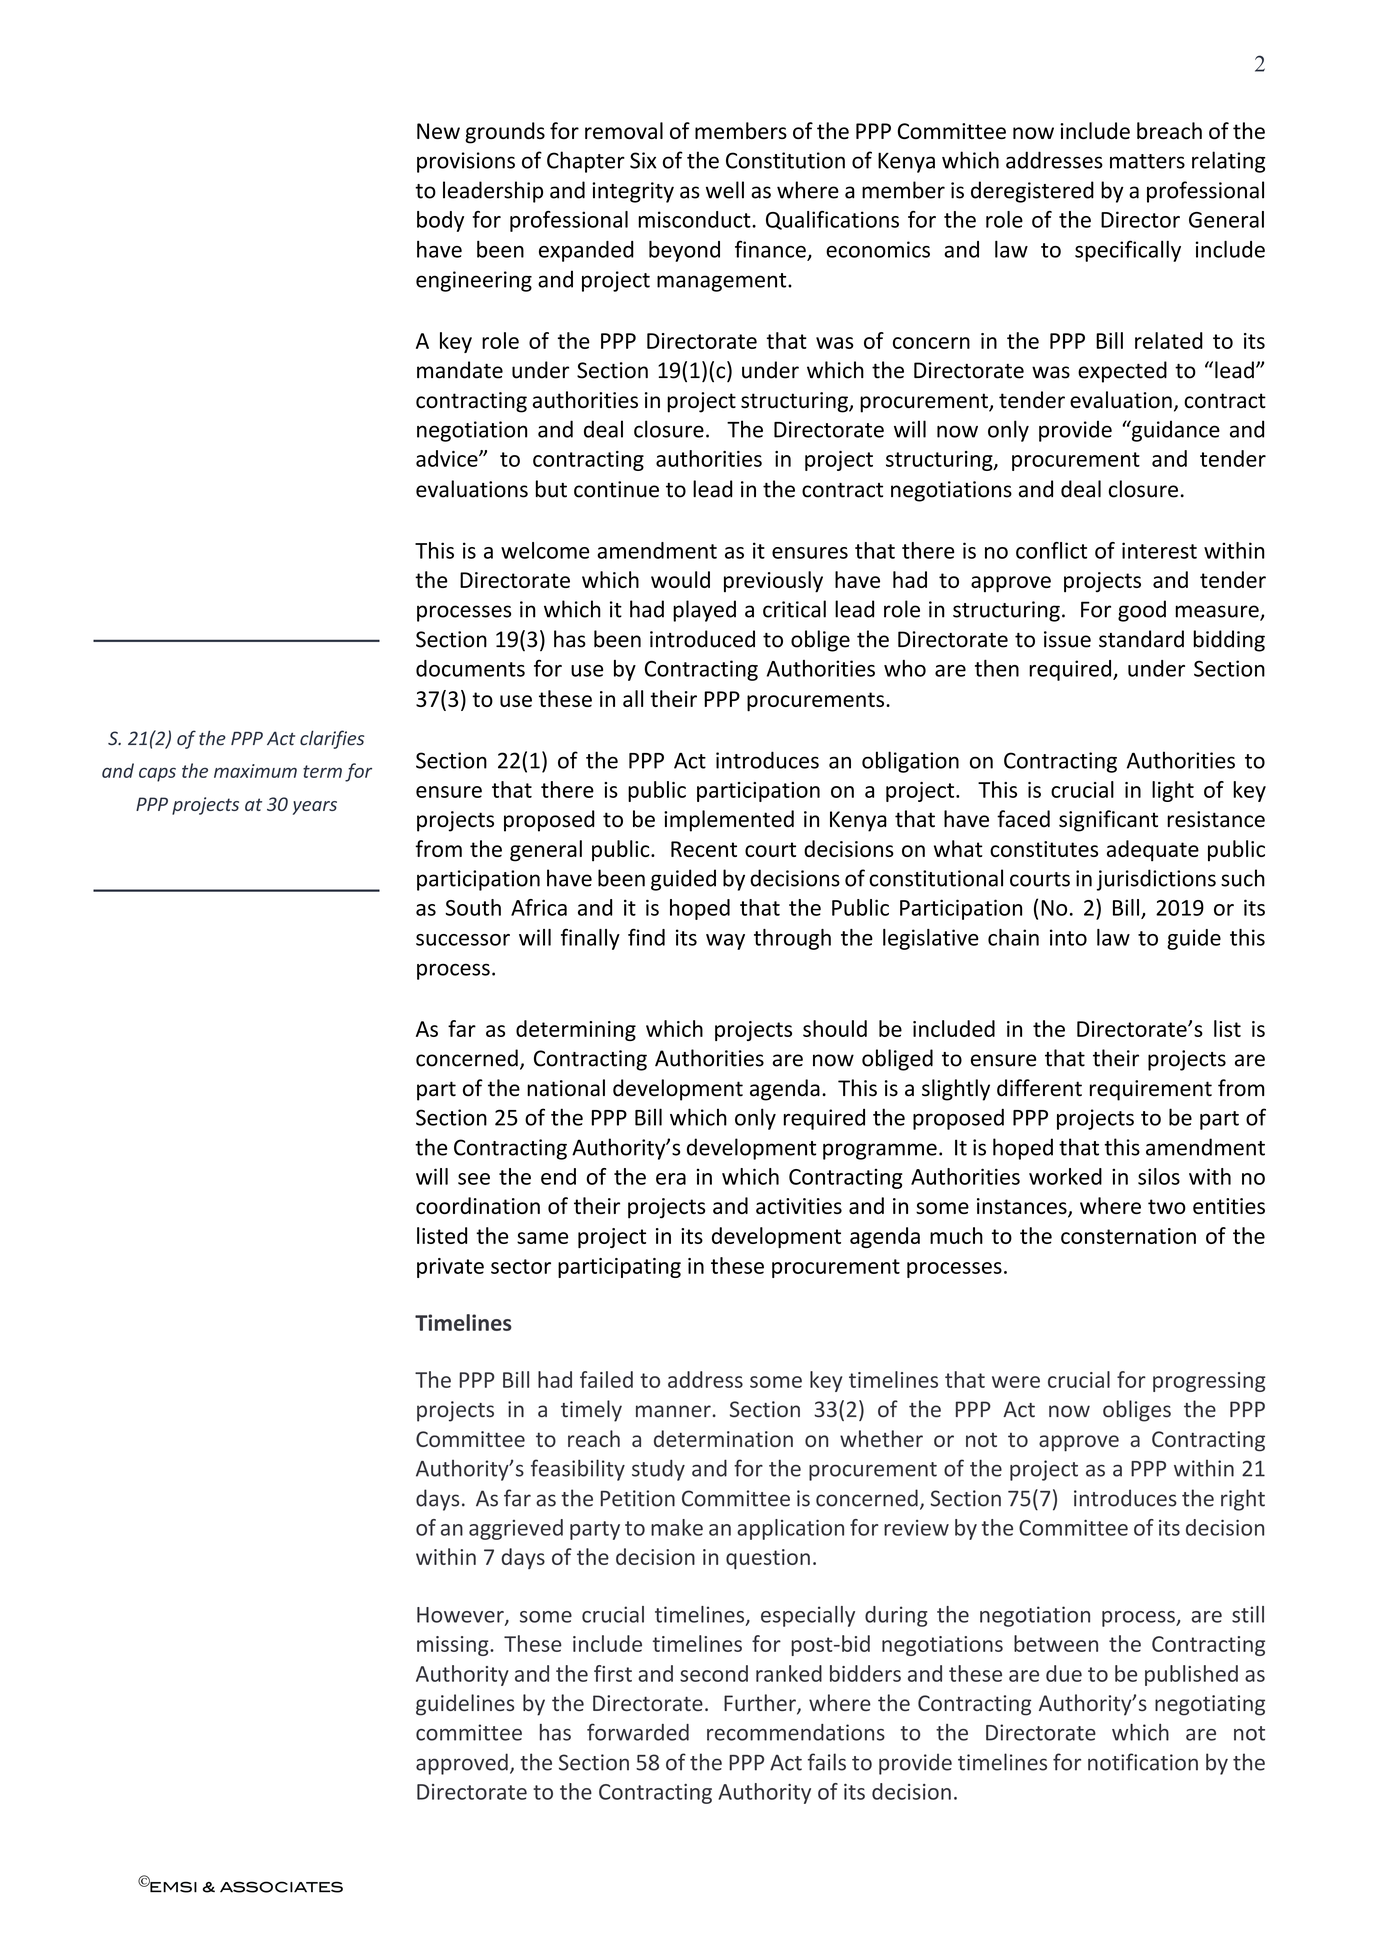  I want to click on interest, so click(1159, 550).
